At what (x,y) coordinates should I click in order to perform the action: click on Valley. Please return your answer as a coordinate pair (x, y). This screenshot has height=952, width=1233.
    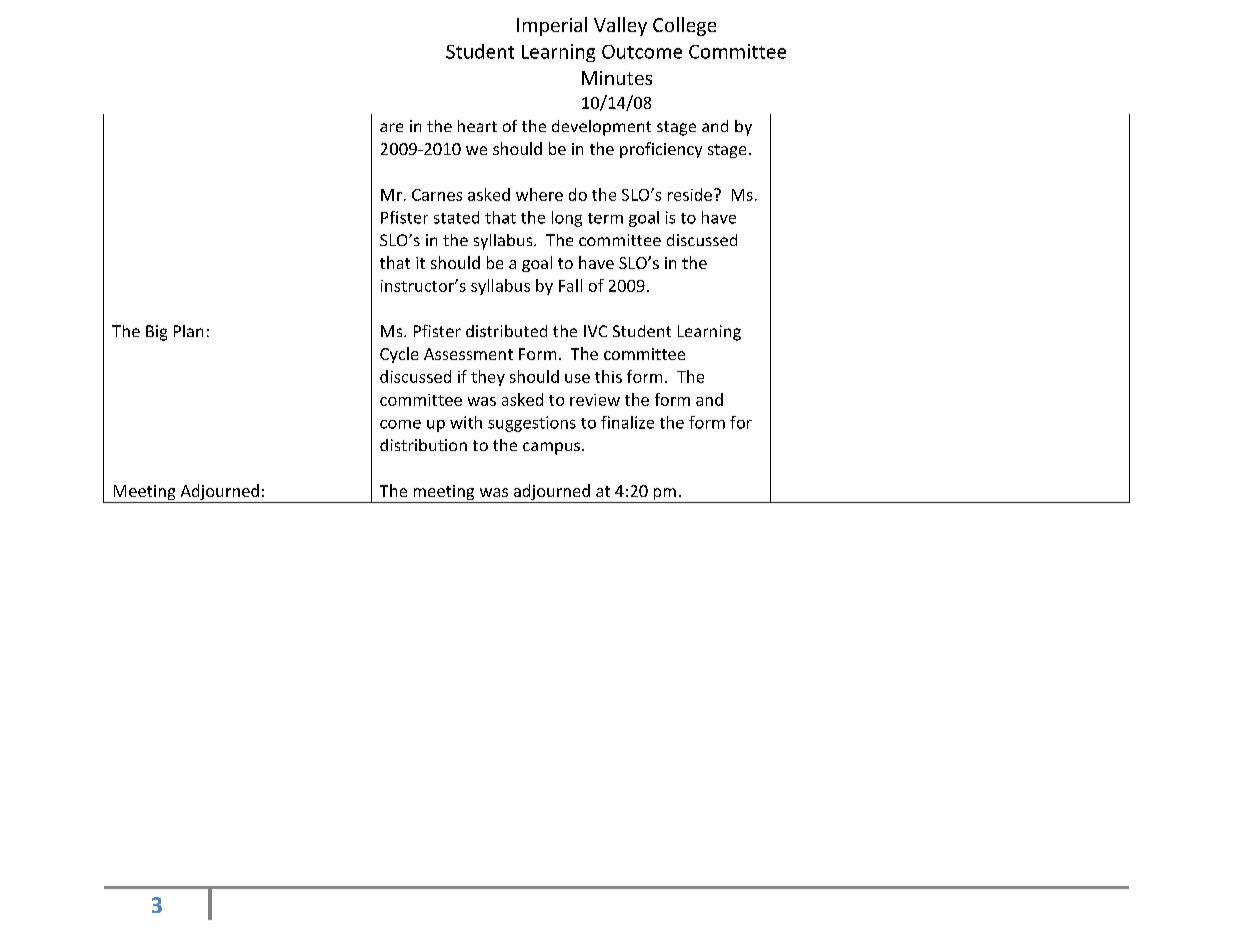
    Looking at the image, I should click on (620, 26).
